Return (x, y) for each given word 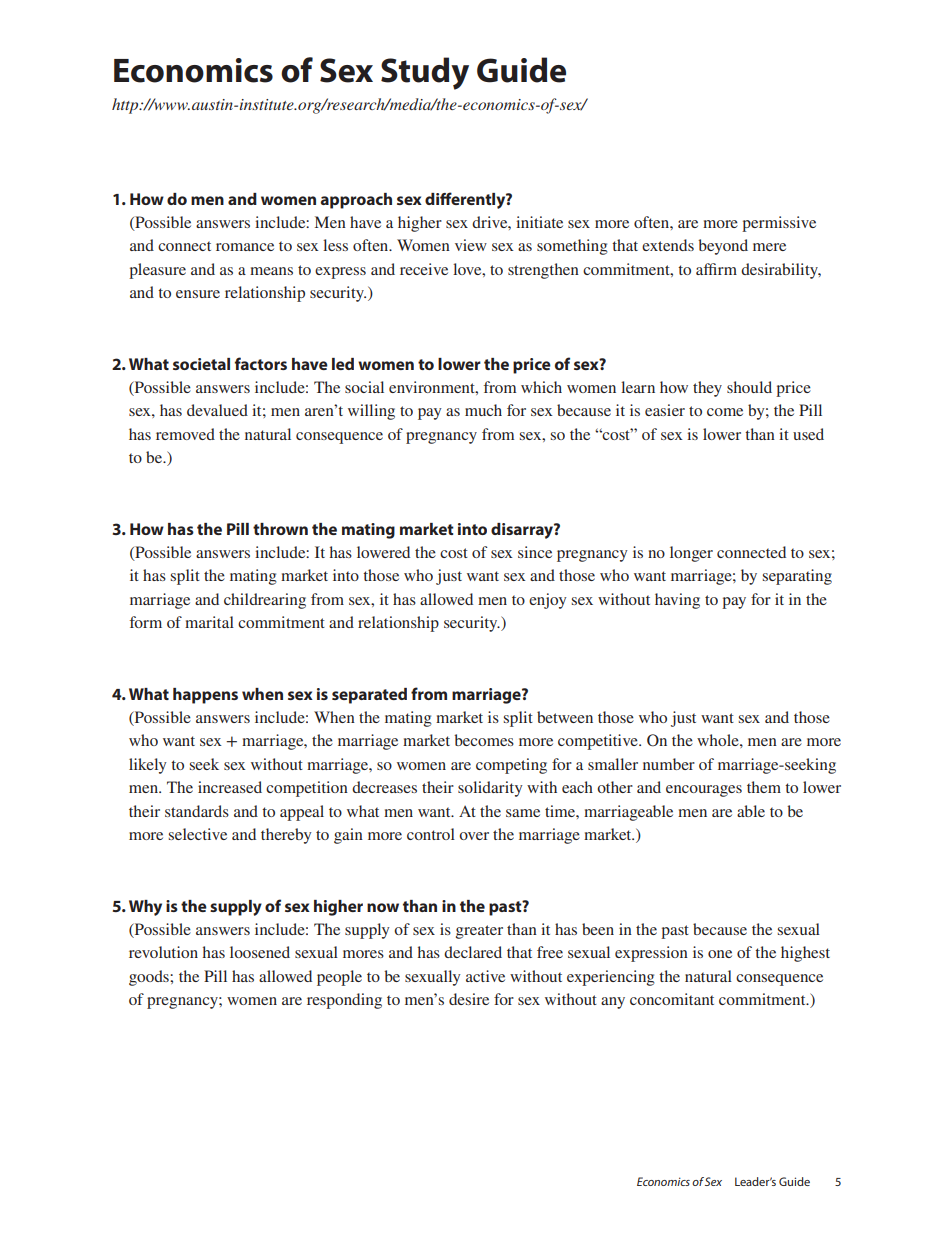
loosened (260, 952)
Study (425, 73)
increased (230, 787)
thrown (280, 529)
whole (719, 740)
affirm (716, 269)
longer (691, 554)
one (720, 954)
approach (356, 201)
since (535, 552)
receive (424, 269)
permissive (779, 224)
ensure (198, 294)
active (485, 976)
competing (511, 766)
